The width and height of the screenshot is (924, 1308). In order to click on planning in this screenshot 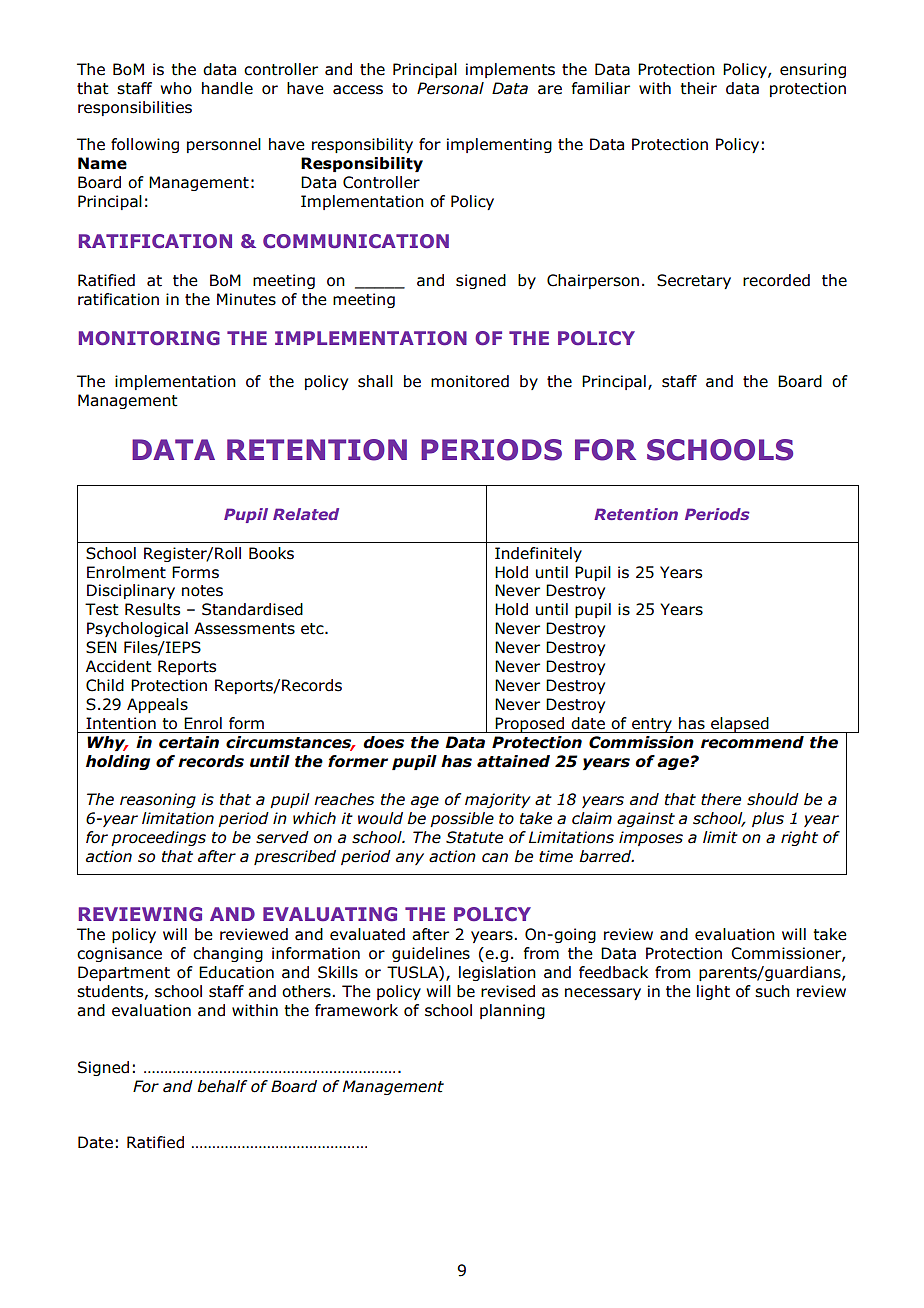, I will do `click(512, 1011)`.
